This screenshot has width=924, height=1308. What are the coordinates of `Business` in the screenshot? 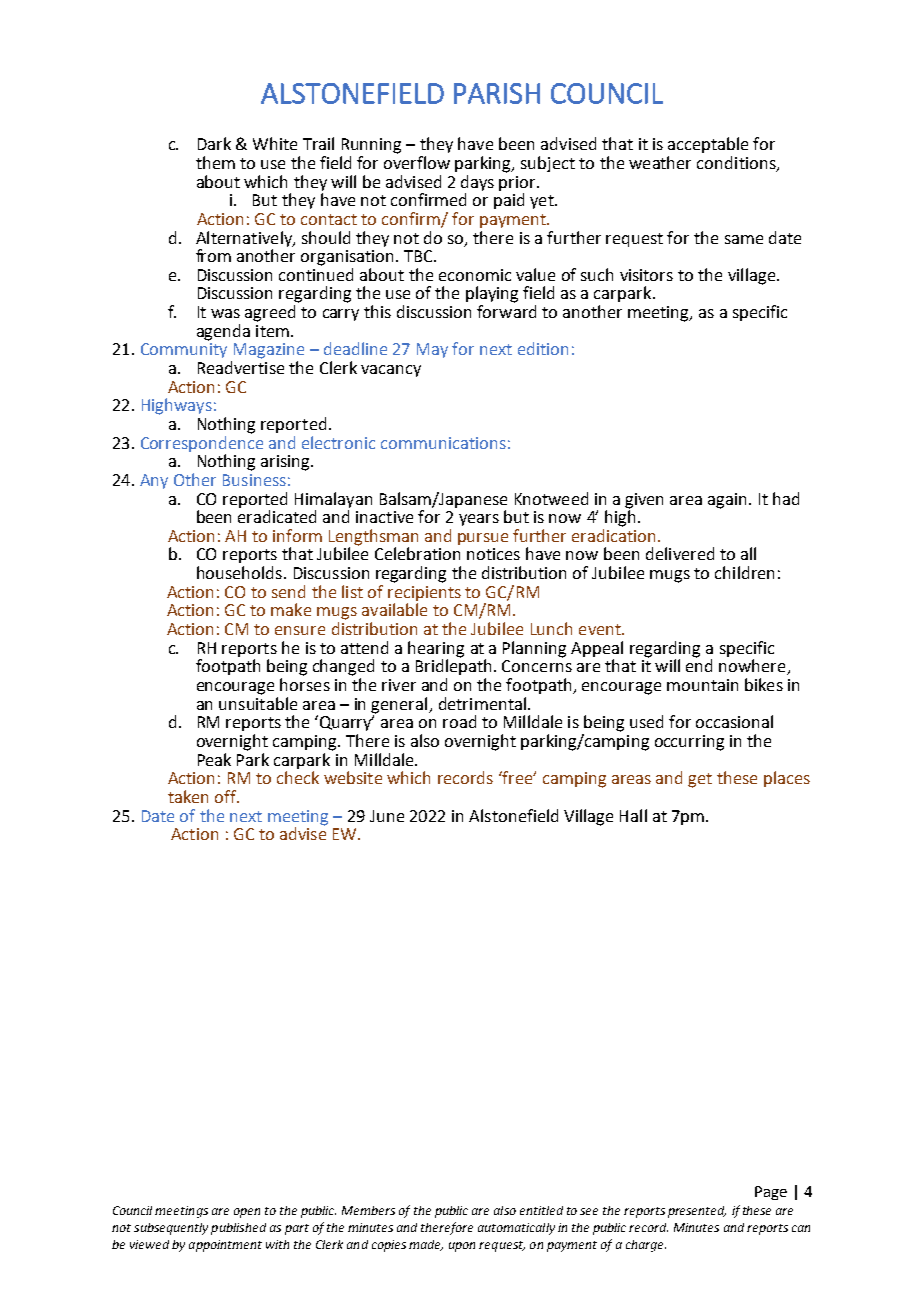 It's located at (254, 480).
